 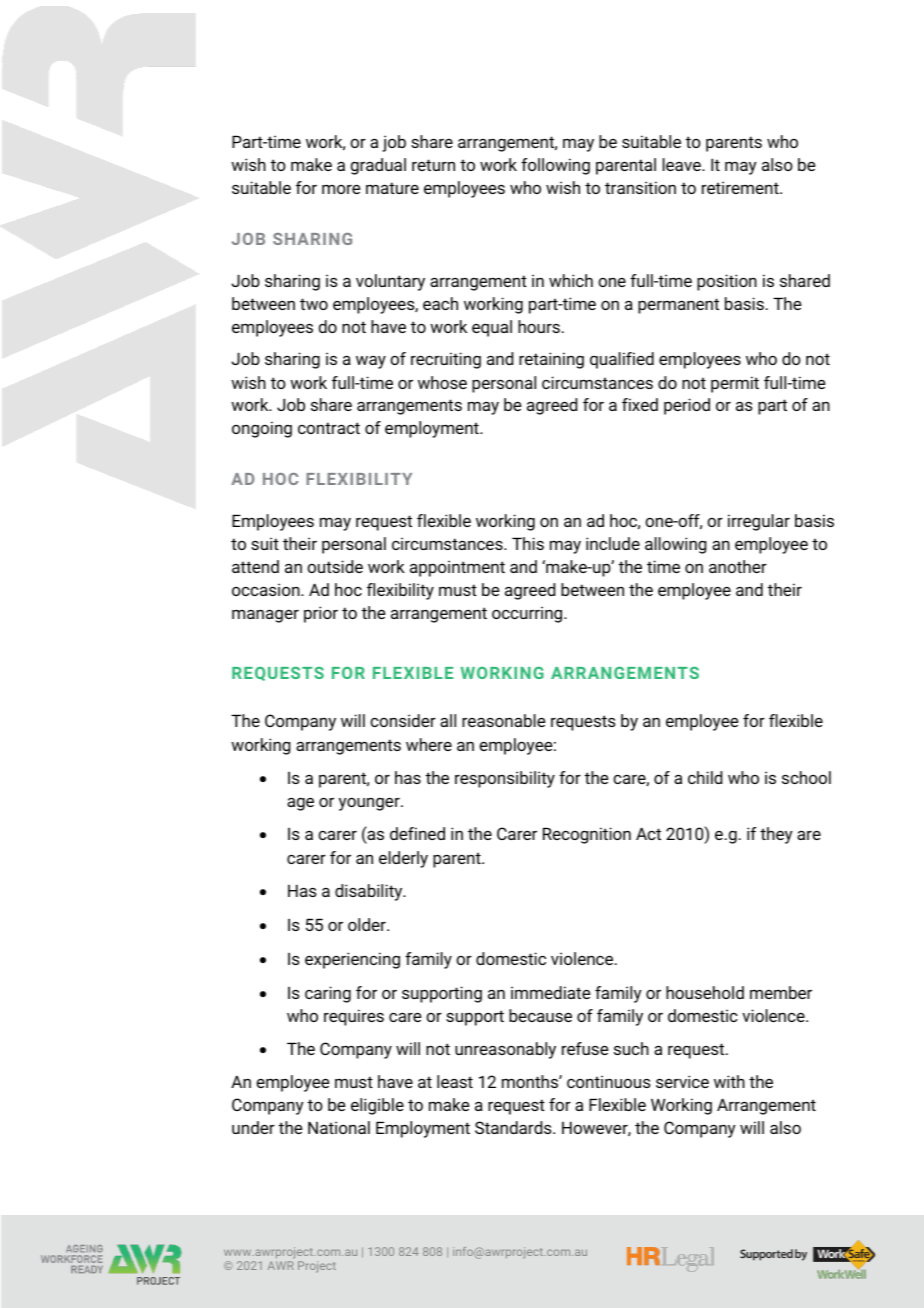 I want to click on another, so click(x=738, y=566).
